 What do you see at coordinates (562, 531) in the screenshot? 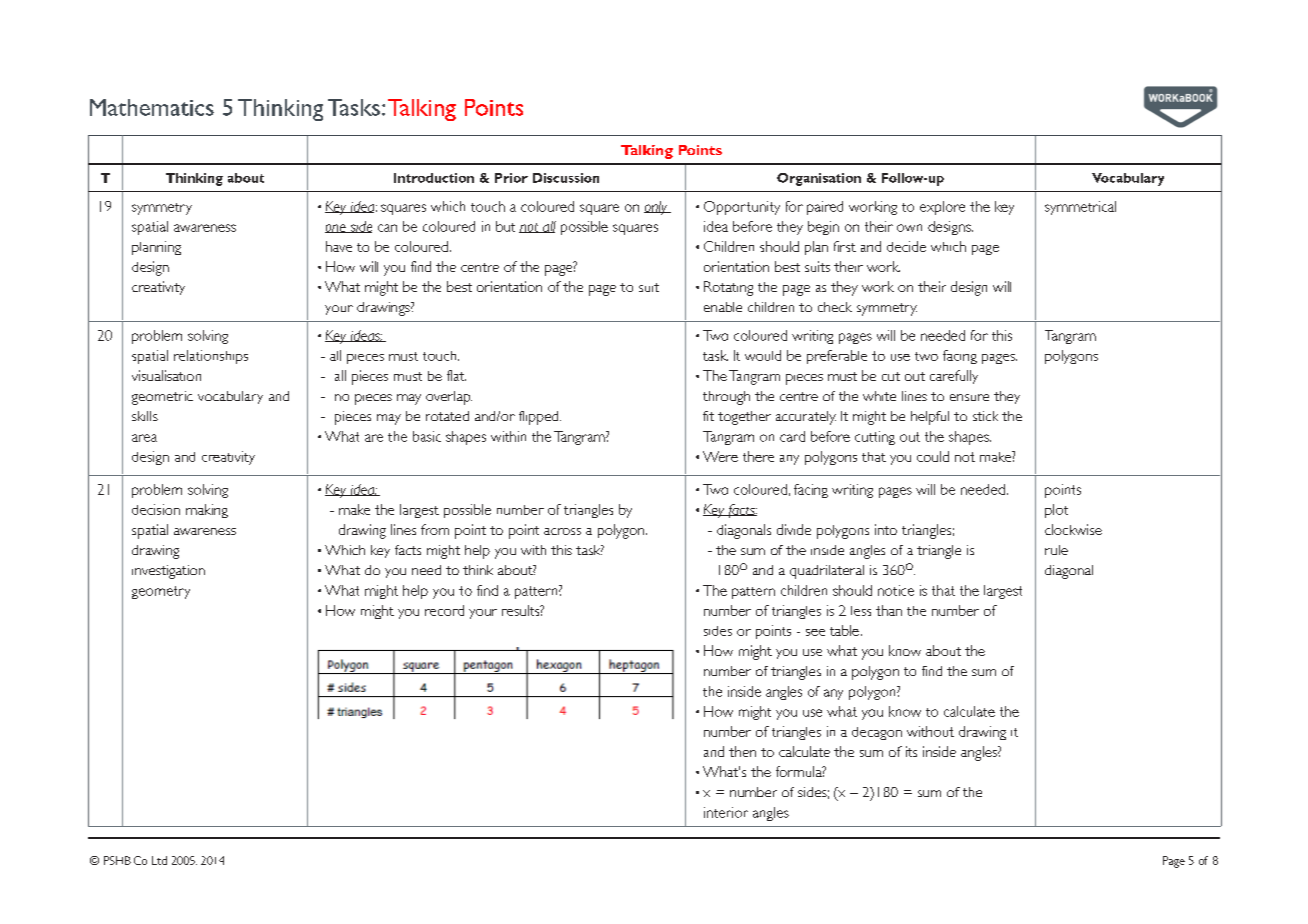
I see `across` at bounding box center [562, 531].
